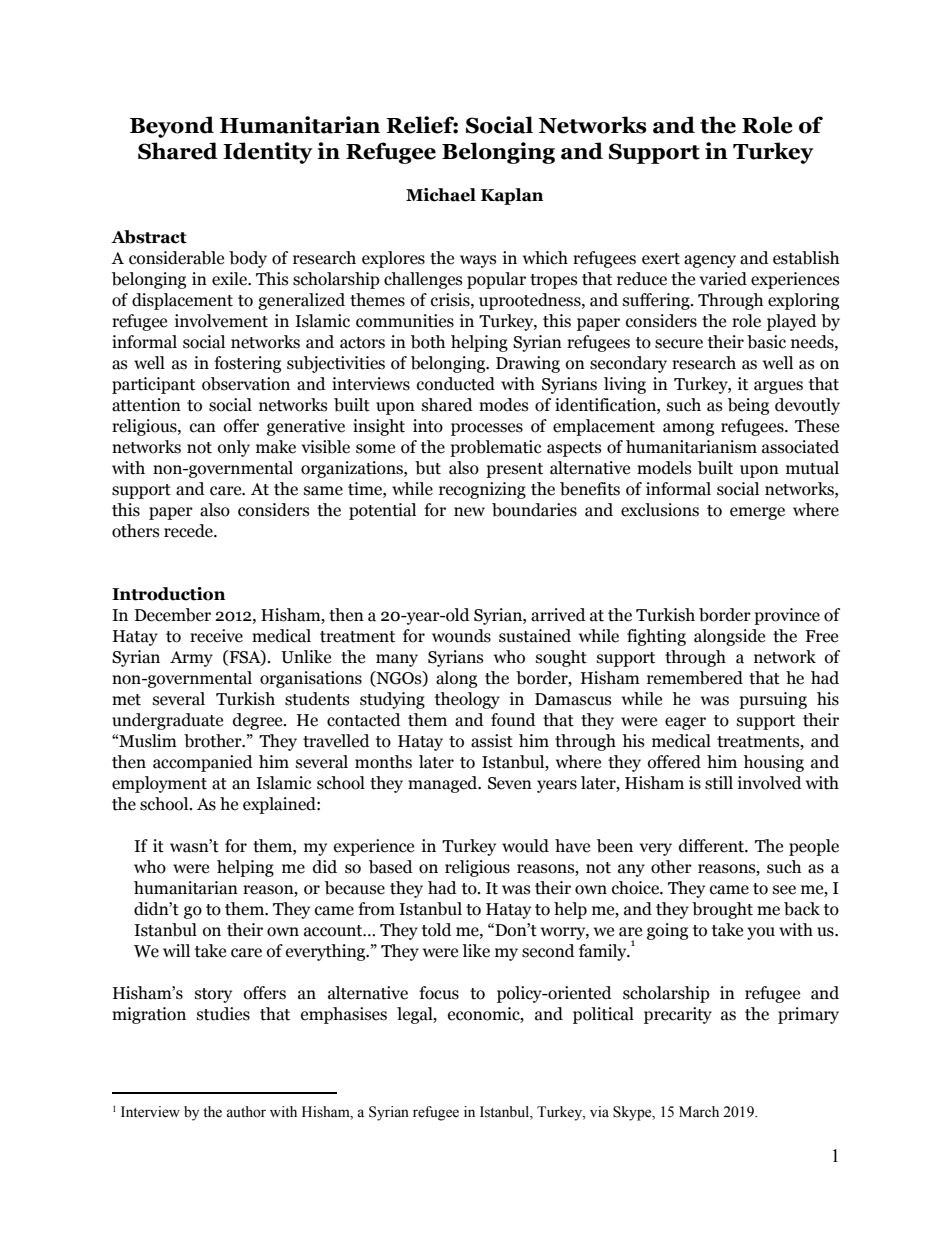 Image resolution: width=952 pixels, height=1233 pixels. Describe the element at coordinates (246, 1112) in the screenshot. I see `author` at that location.
